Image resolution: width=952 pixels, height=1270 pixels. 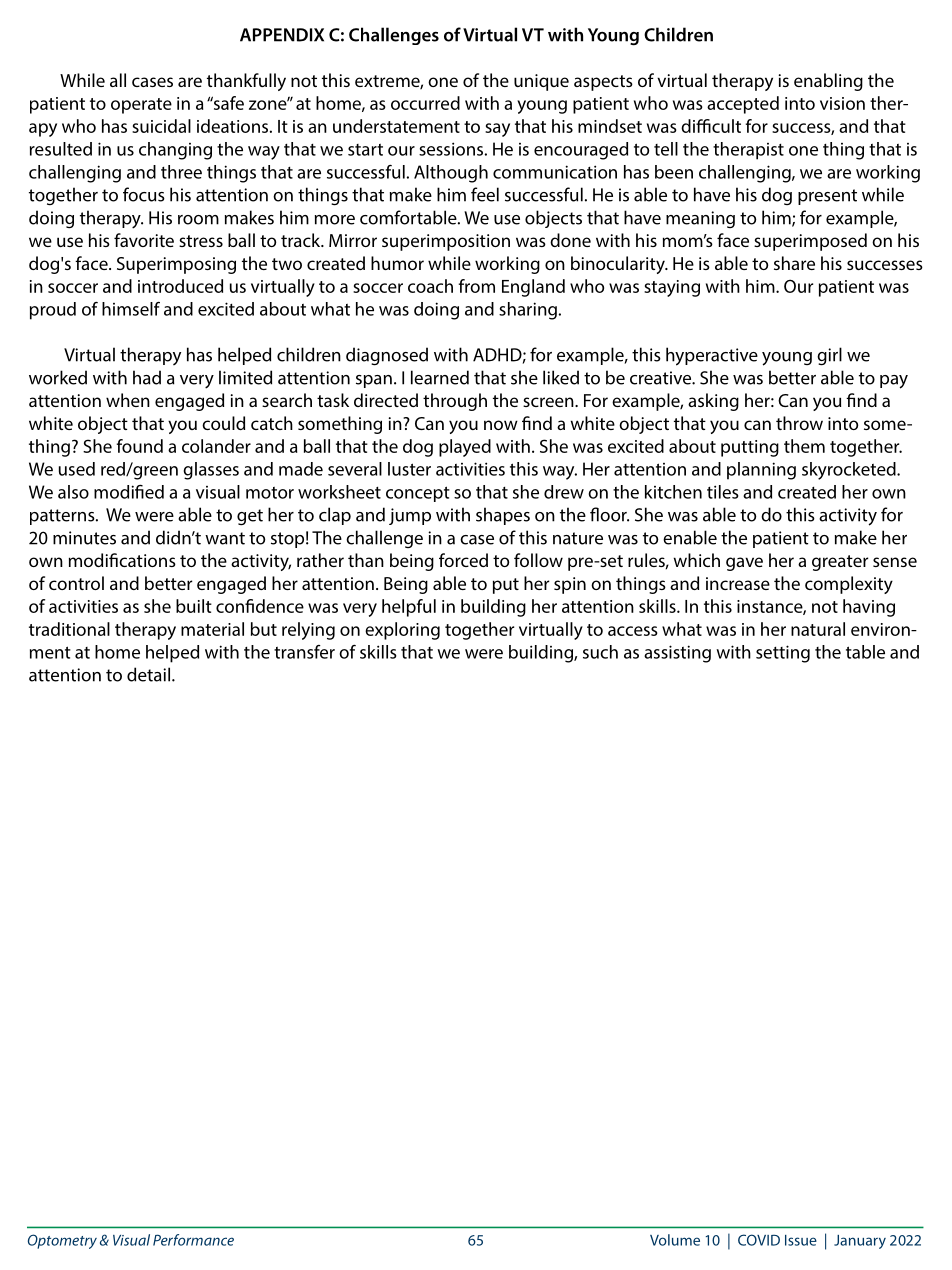 I want to click on had, so click(x=147, y=377).
